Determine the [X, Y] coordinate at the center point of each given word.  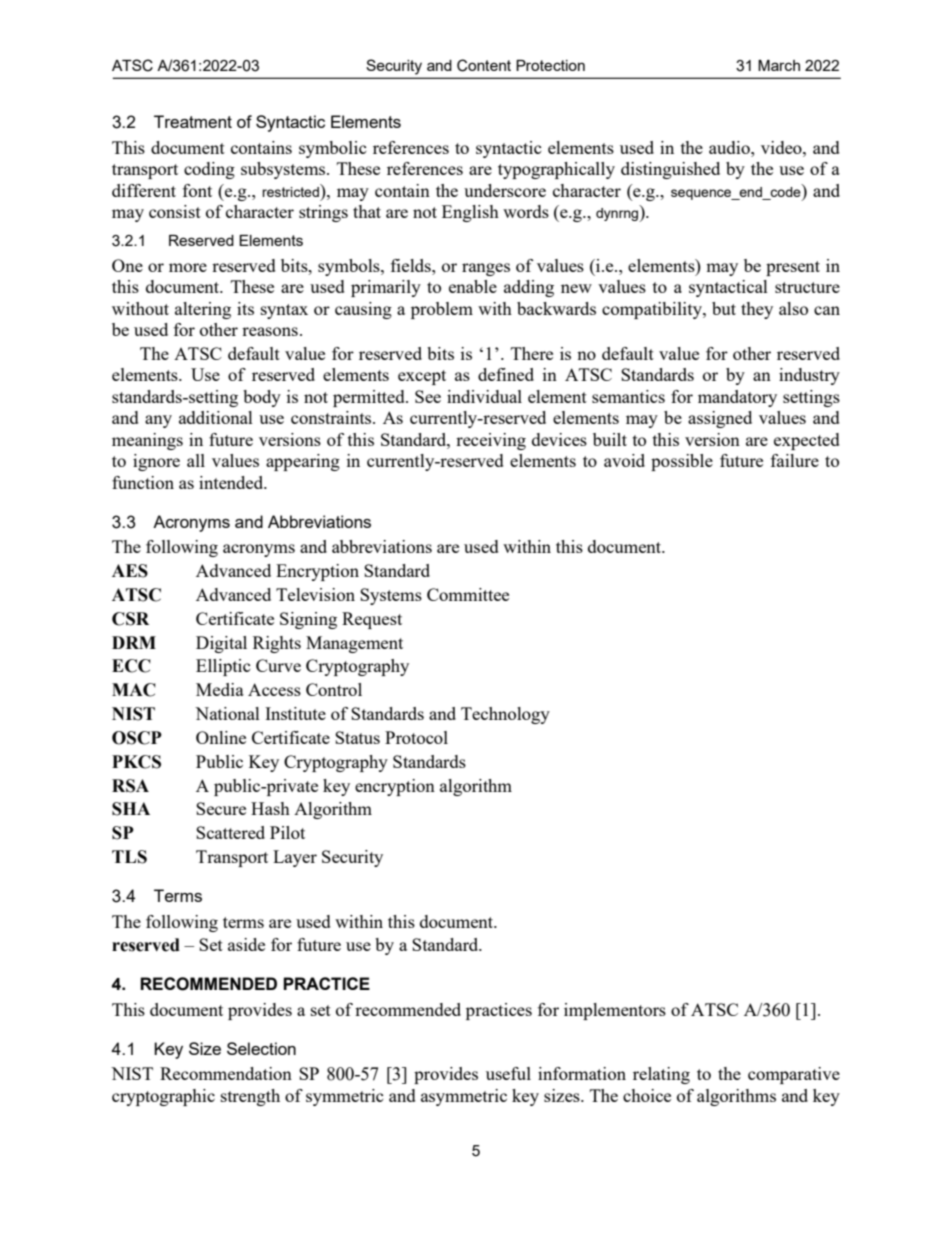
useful [508, 1073]
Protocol [416, 737]
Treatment [193, 121]
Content [484, 65]
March [779, 65]
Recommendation [226, 1073]
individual [484, 396]
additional [216, 417]
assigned [720, 419]
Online [221, 737]
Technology [505, 715]
